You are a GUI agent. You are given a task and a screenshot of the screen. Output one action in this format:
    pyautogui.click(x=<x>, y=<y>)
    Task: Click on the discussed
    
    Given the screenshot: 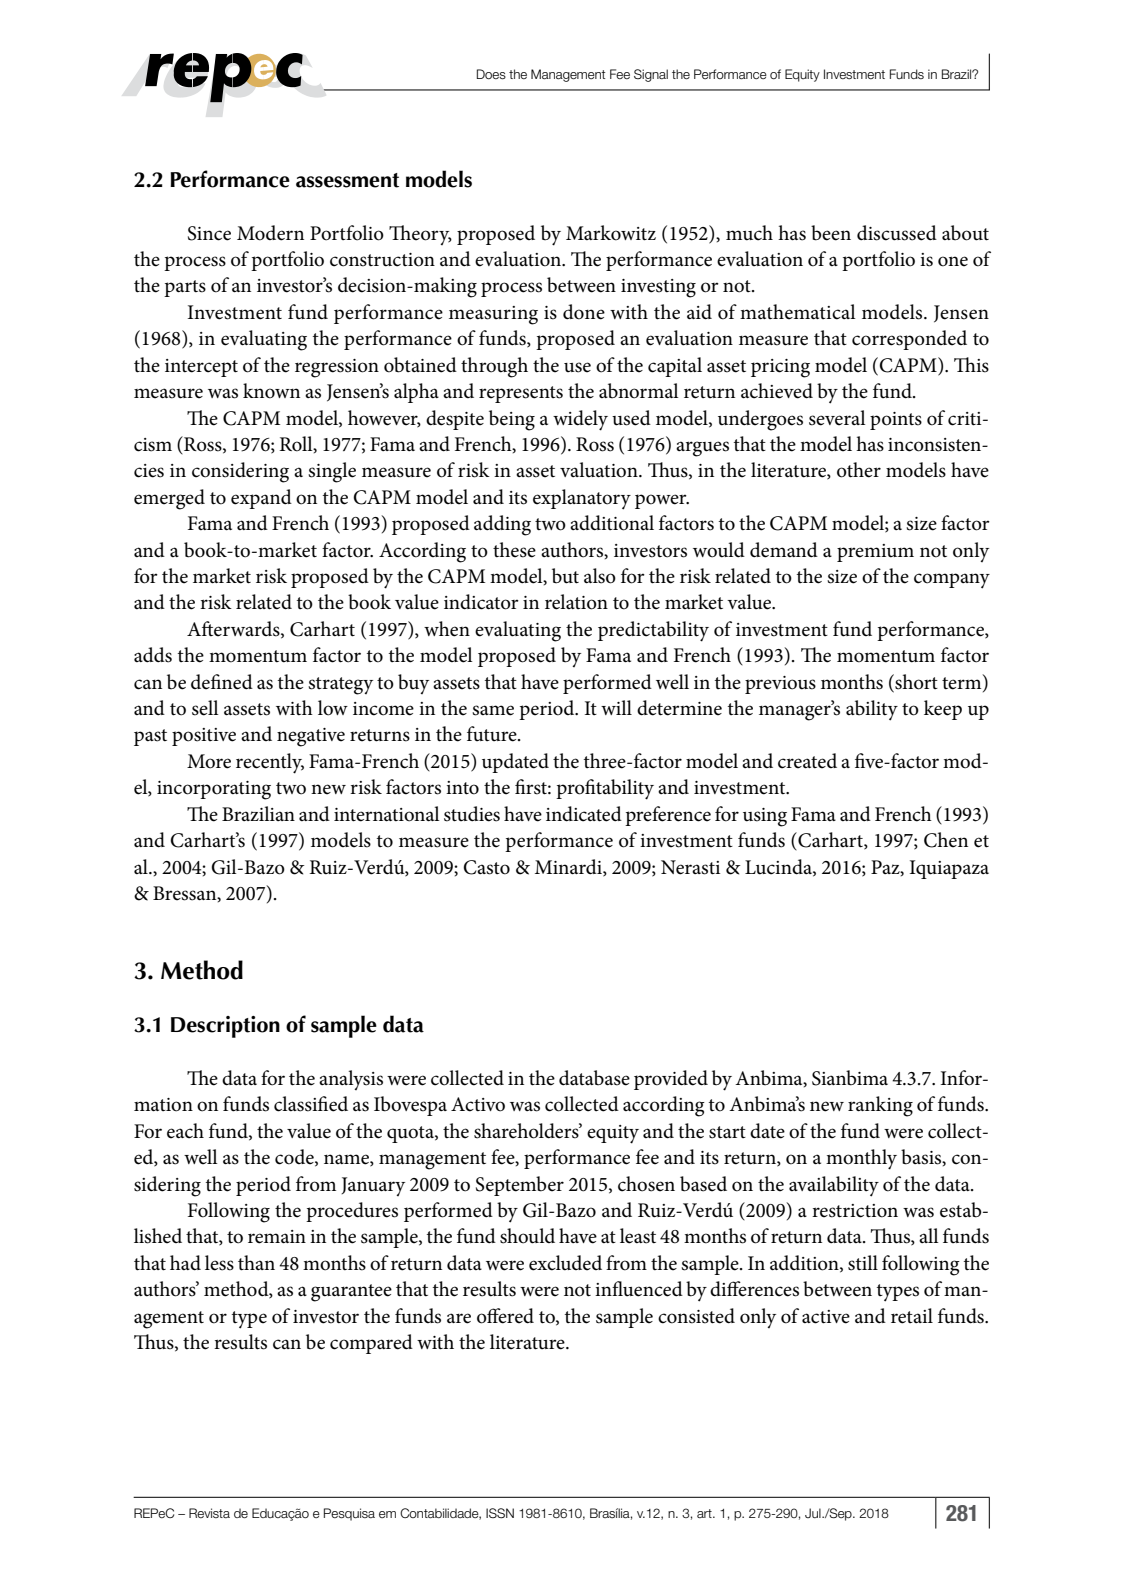 What is the action you would take?
    pyautogui.click(x=897, y=233)
